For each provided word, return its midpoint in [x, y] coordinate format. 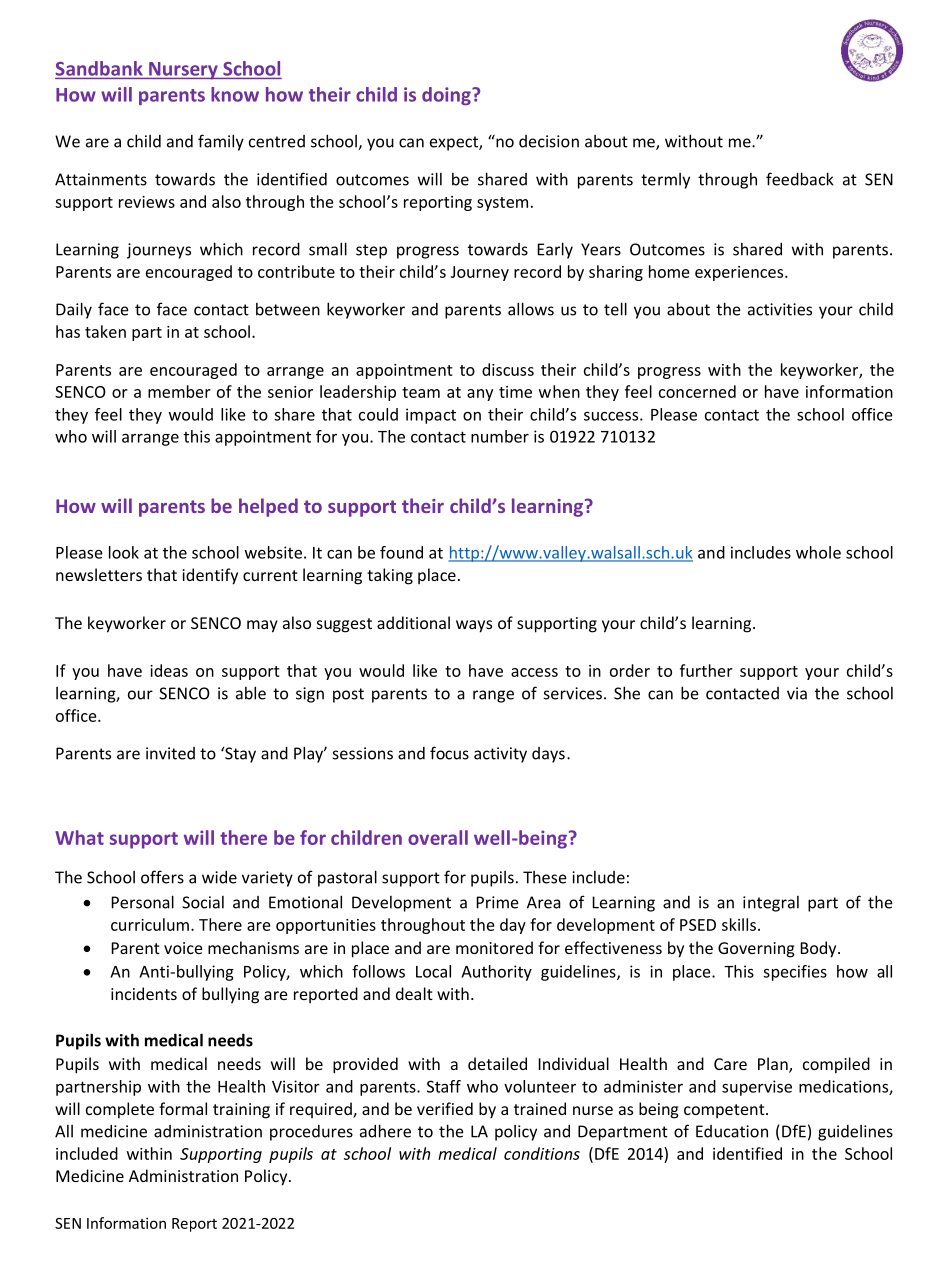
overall [438, 837]
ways [474, 626]
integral [771, 904]
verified [445, 1108]
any [480, 395]
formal [183, 1108]
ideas [169, 670]
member [179, 391]
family [221, 142]
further [706, 670]
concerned [697, 391]
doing [447, 96]
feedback [800, 179]
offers [162, 877]
